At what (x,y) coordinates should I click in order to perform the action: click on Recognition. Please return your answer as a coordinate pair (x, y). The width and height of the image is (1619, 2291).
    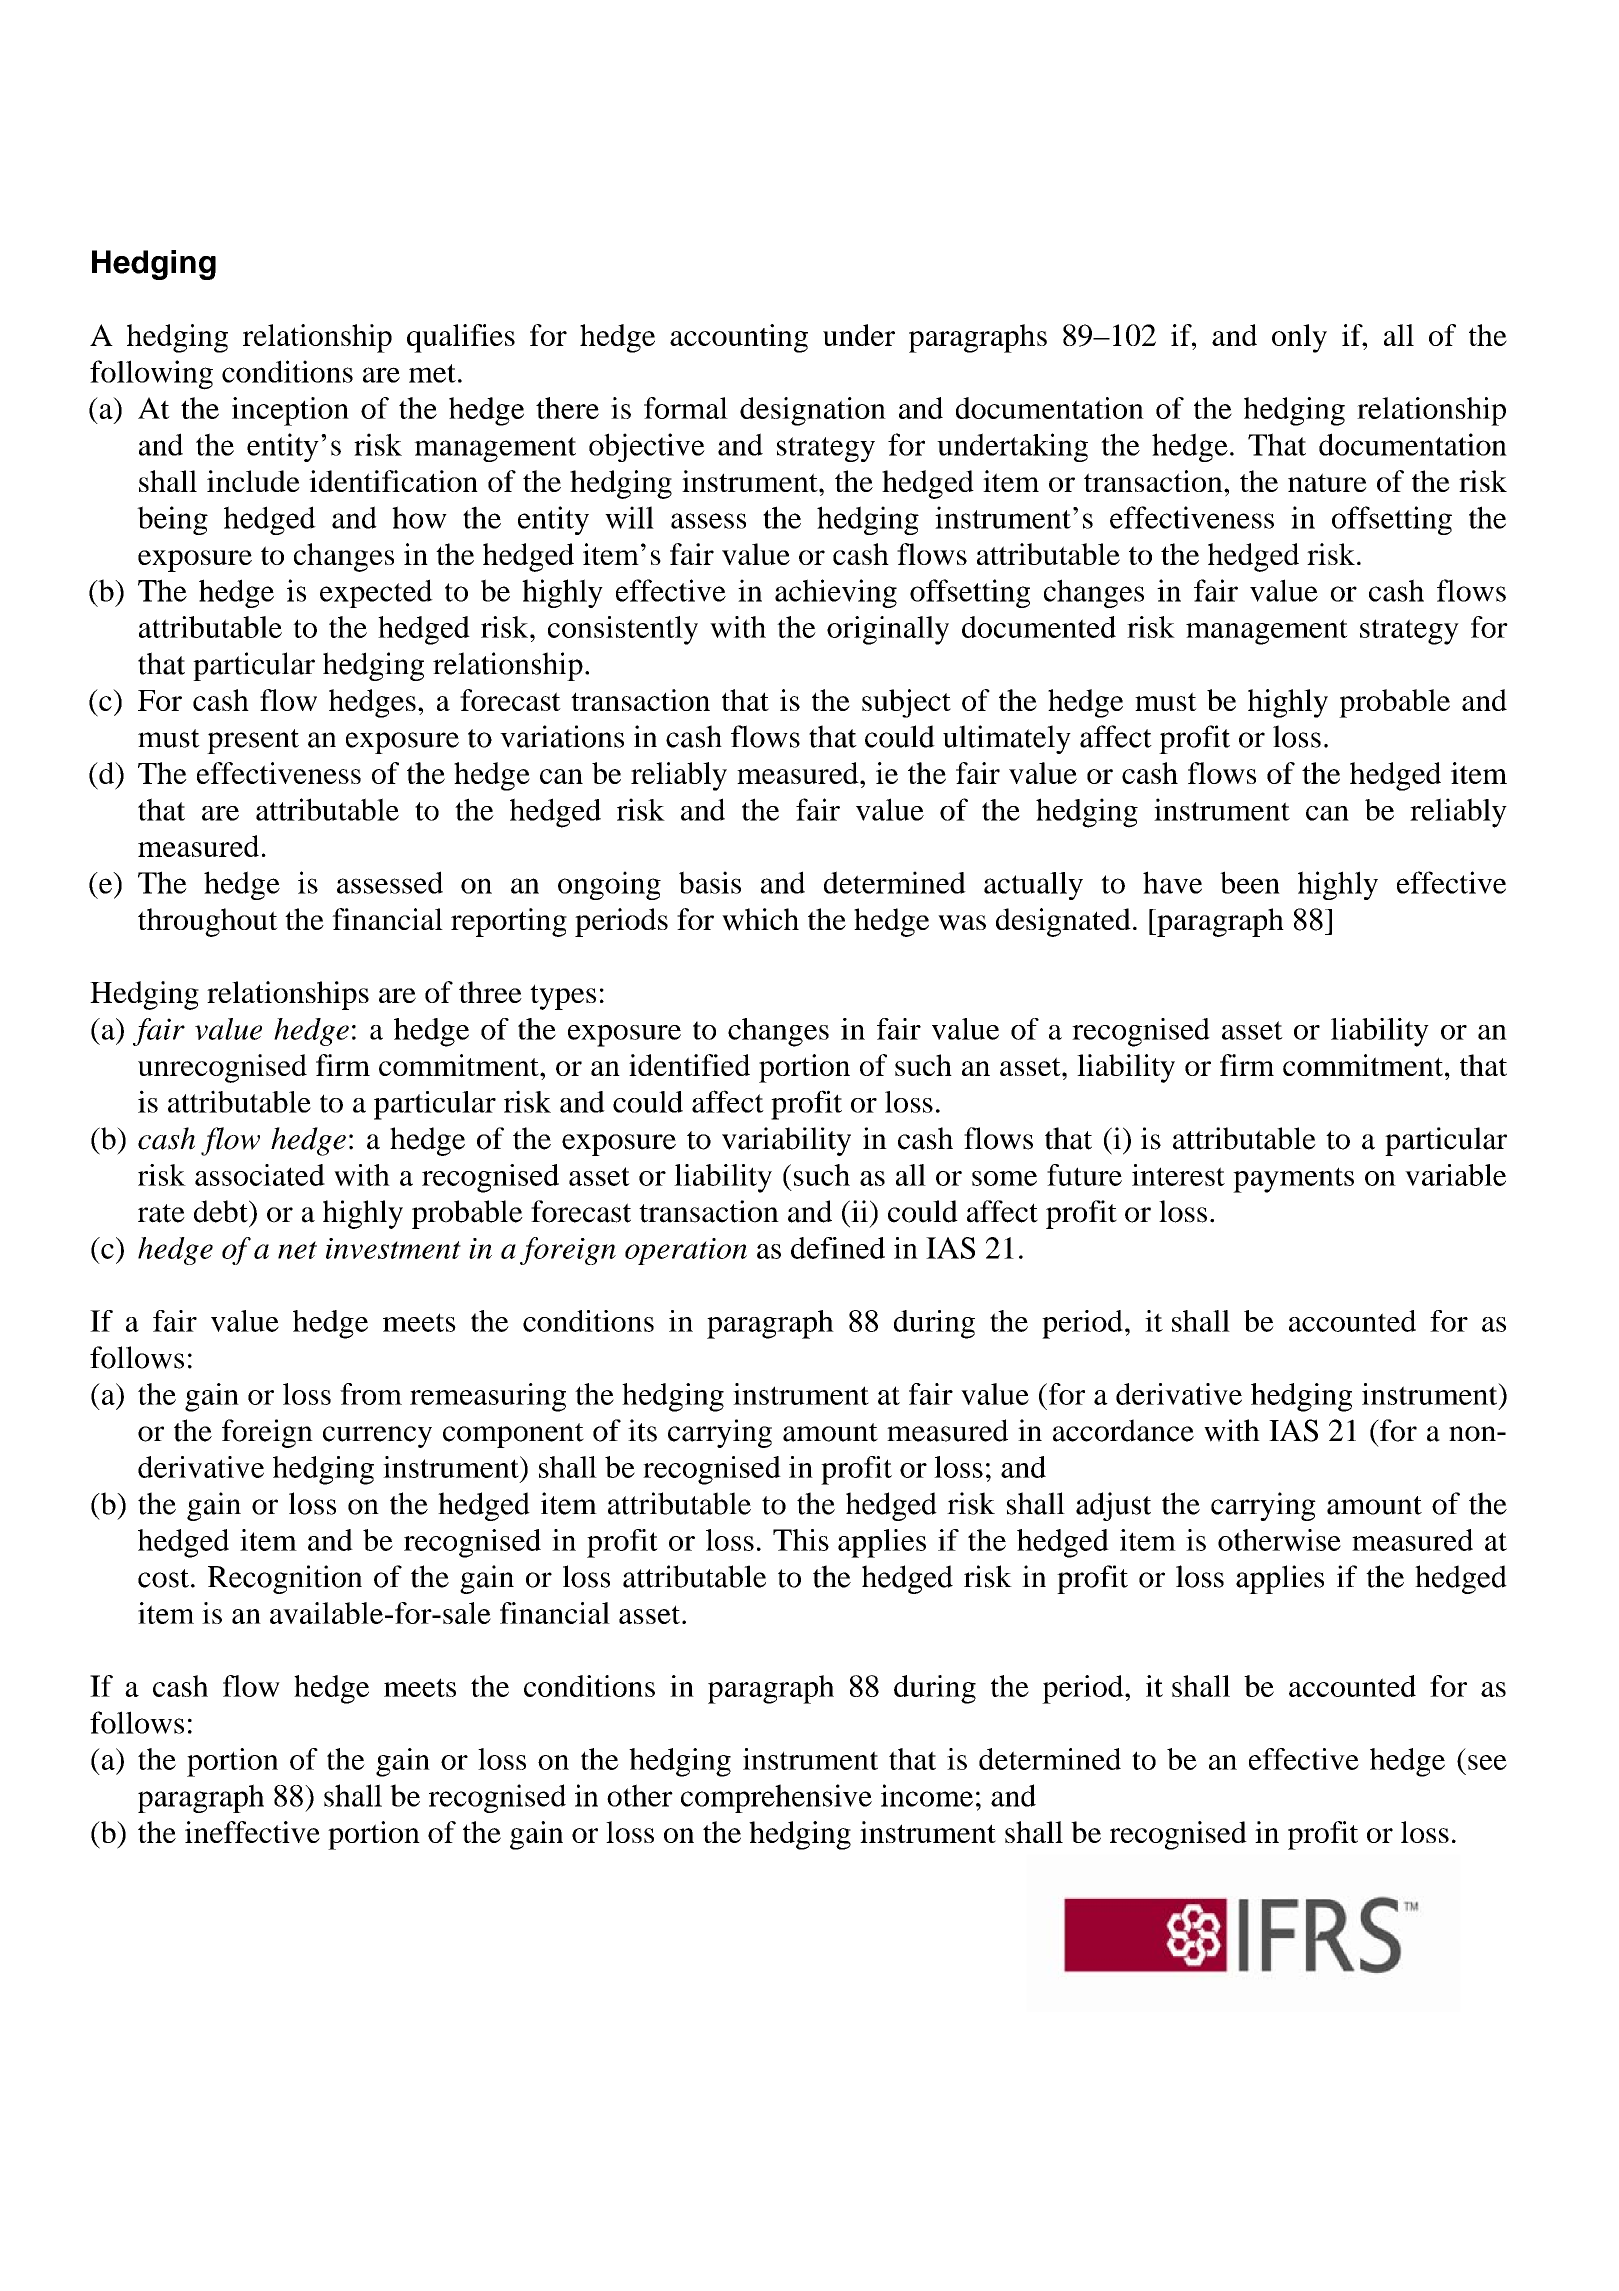
    Looking at the image, I should click on (285, 1579).
